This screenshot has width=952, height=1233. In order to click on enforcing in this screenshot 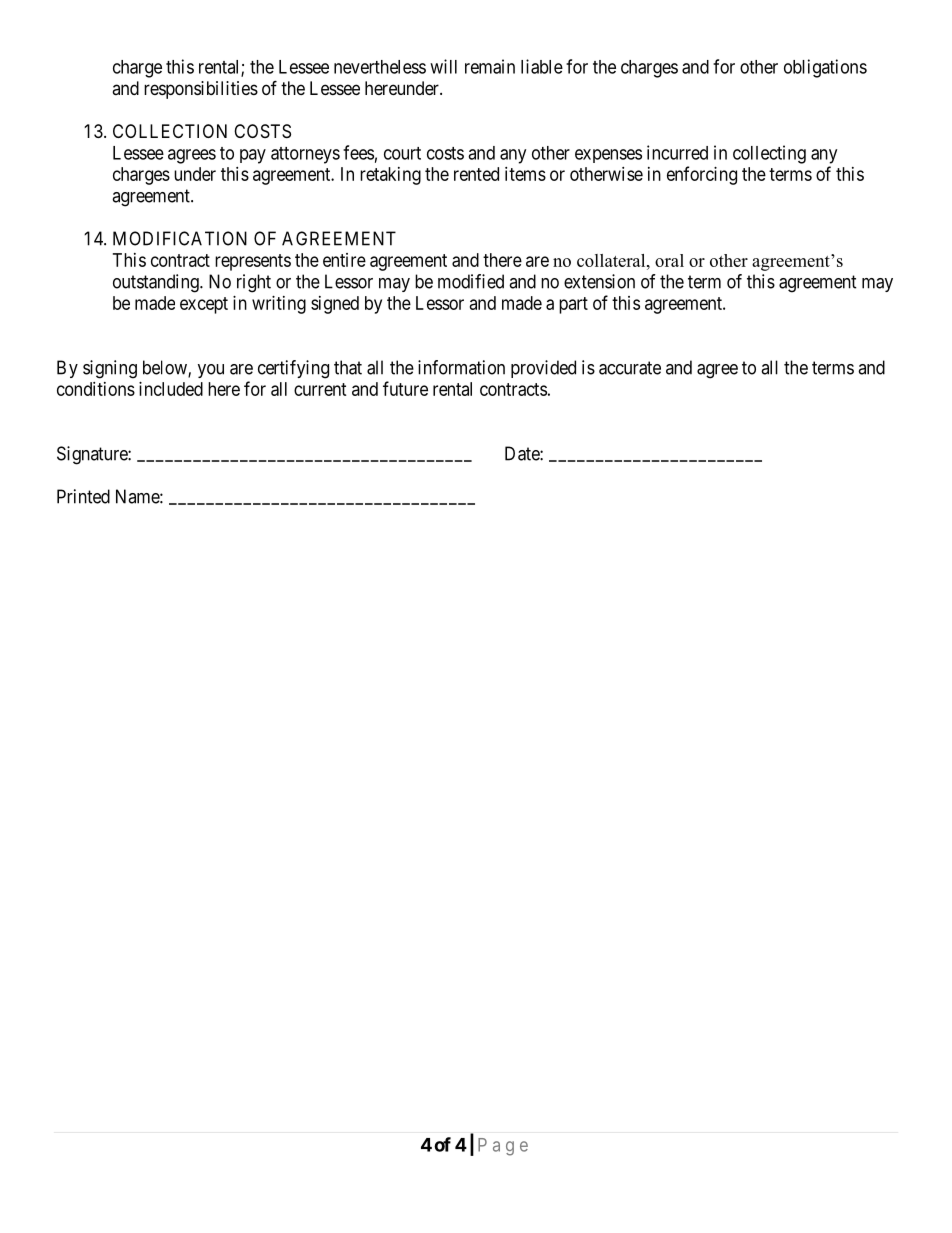, I will do `click(702, 175)`.
